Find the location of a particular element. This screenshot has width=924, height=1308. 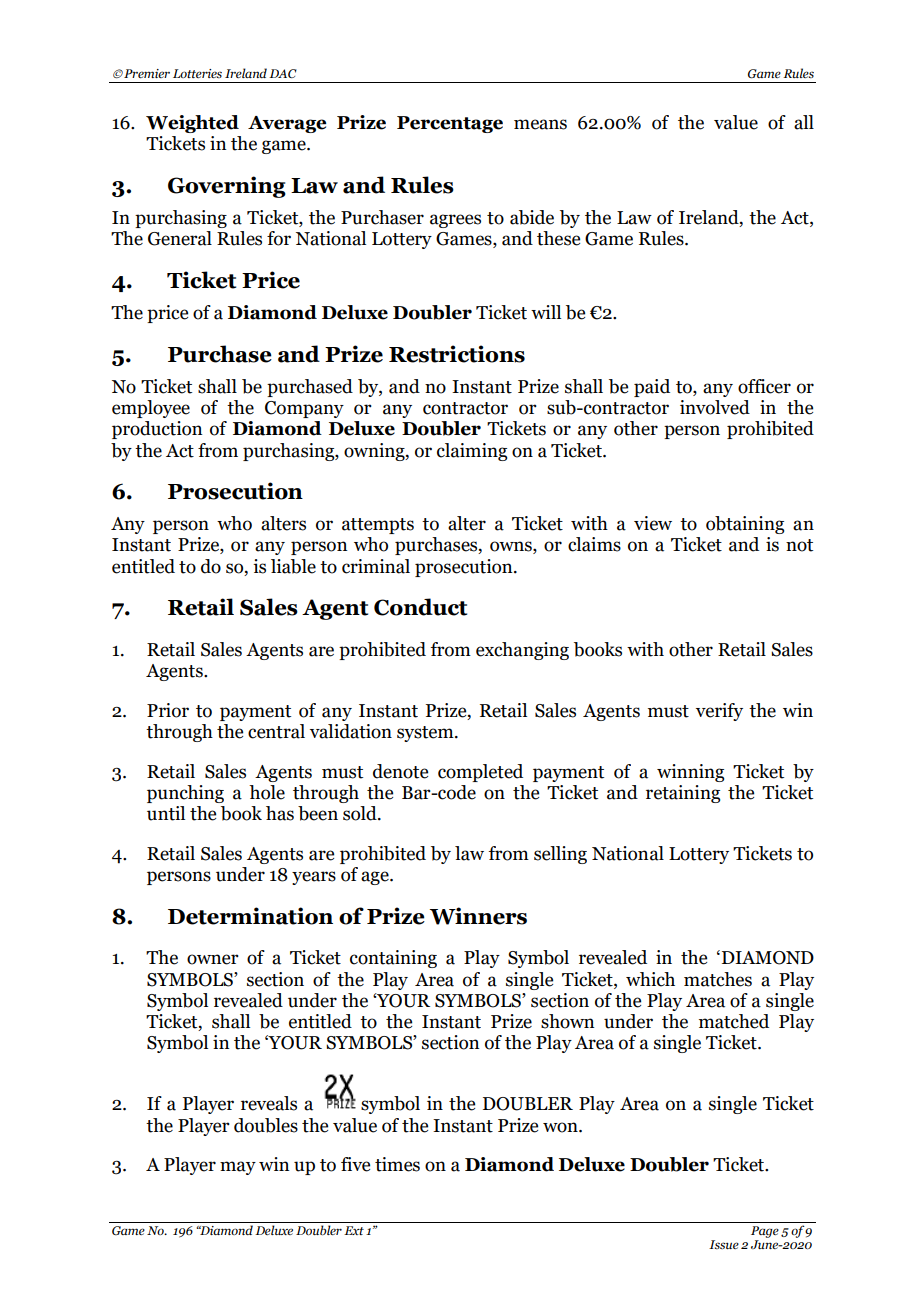

Prior is located at coordinates (168, 710).
